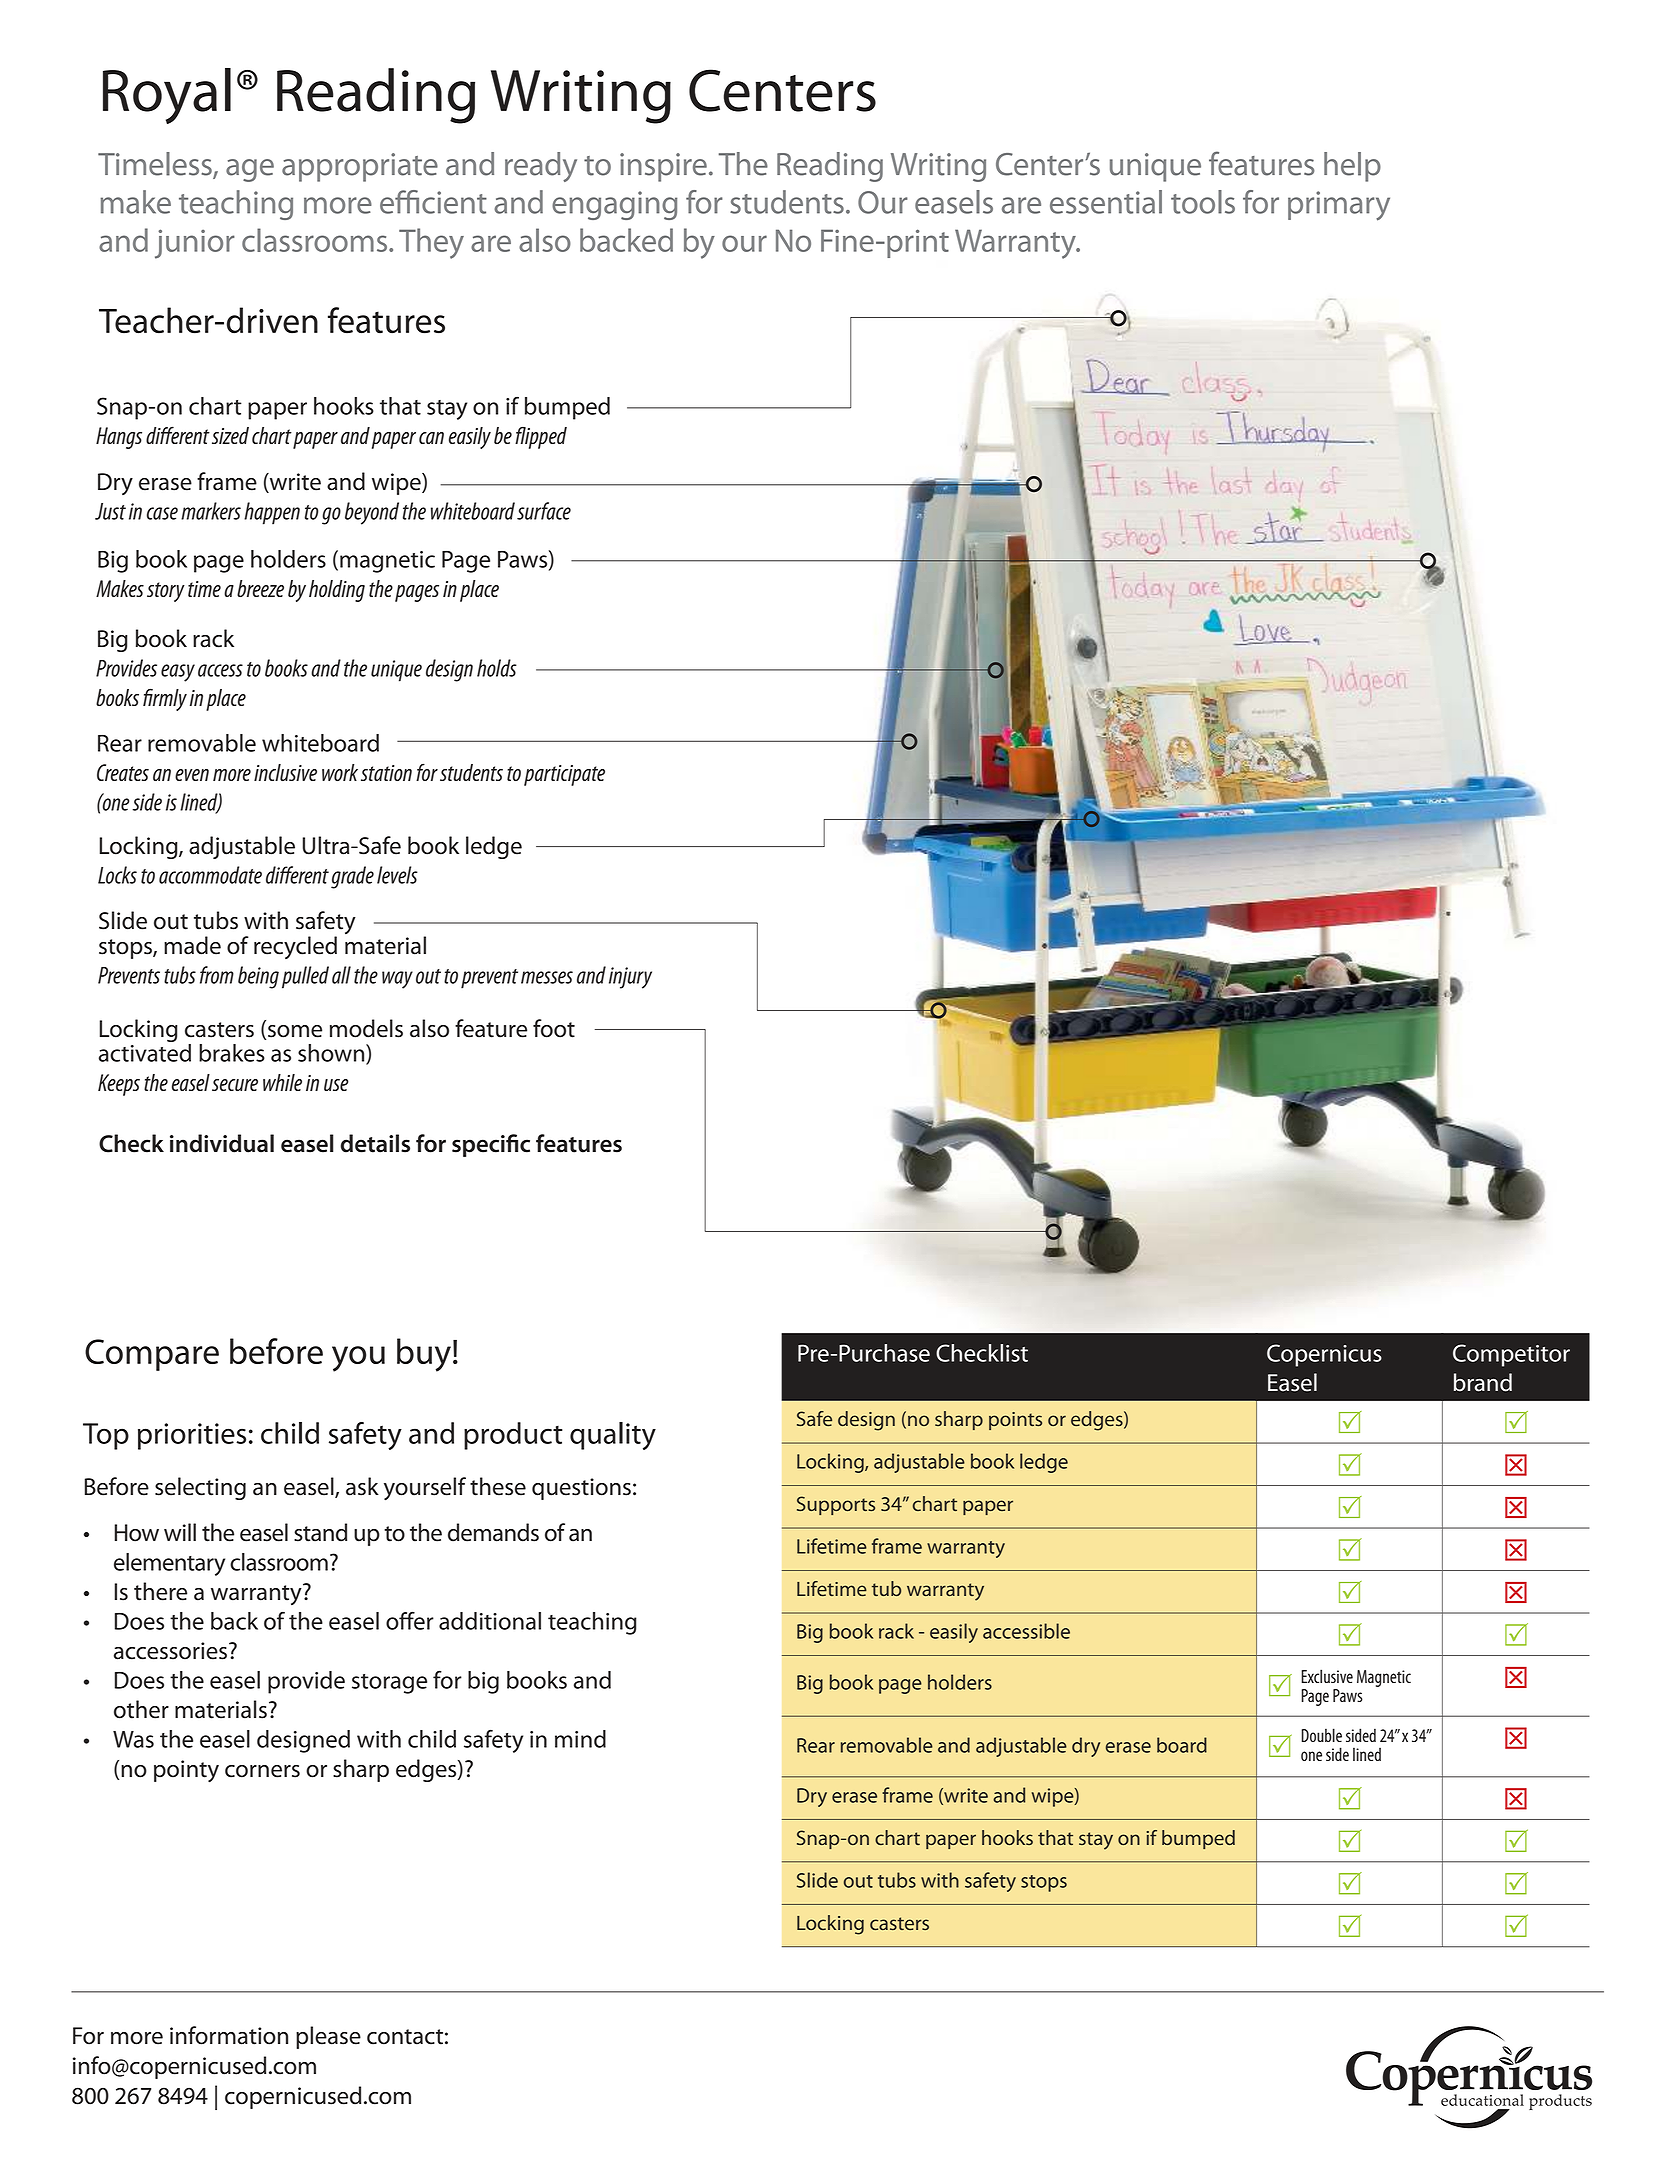 This screenshot has height=2164, width=1672. Describe the element at coordinates (1352, 167) in the screenshot. I see `help` at that location.
